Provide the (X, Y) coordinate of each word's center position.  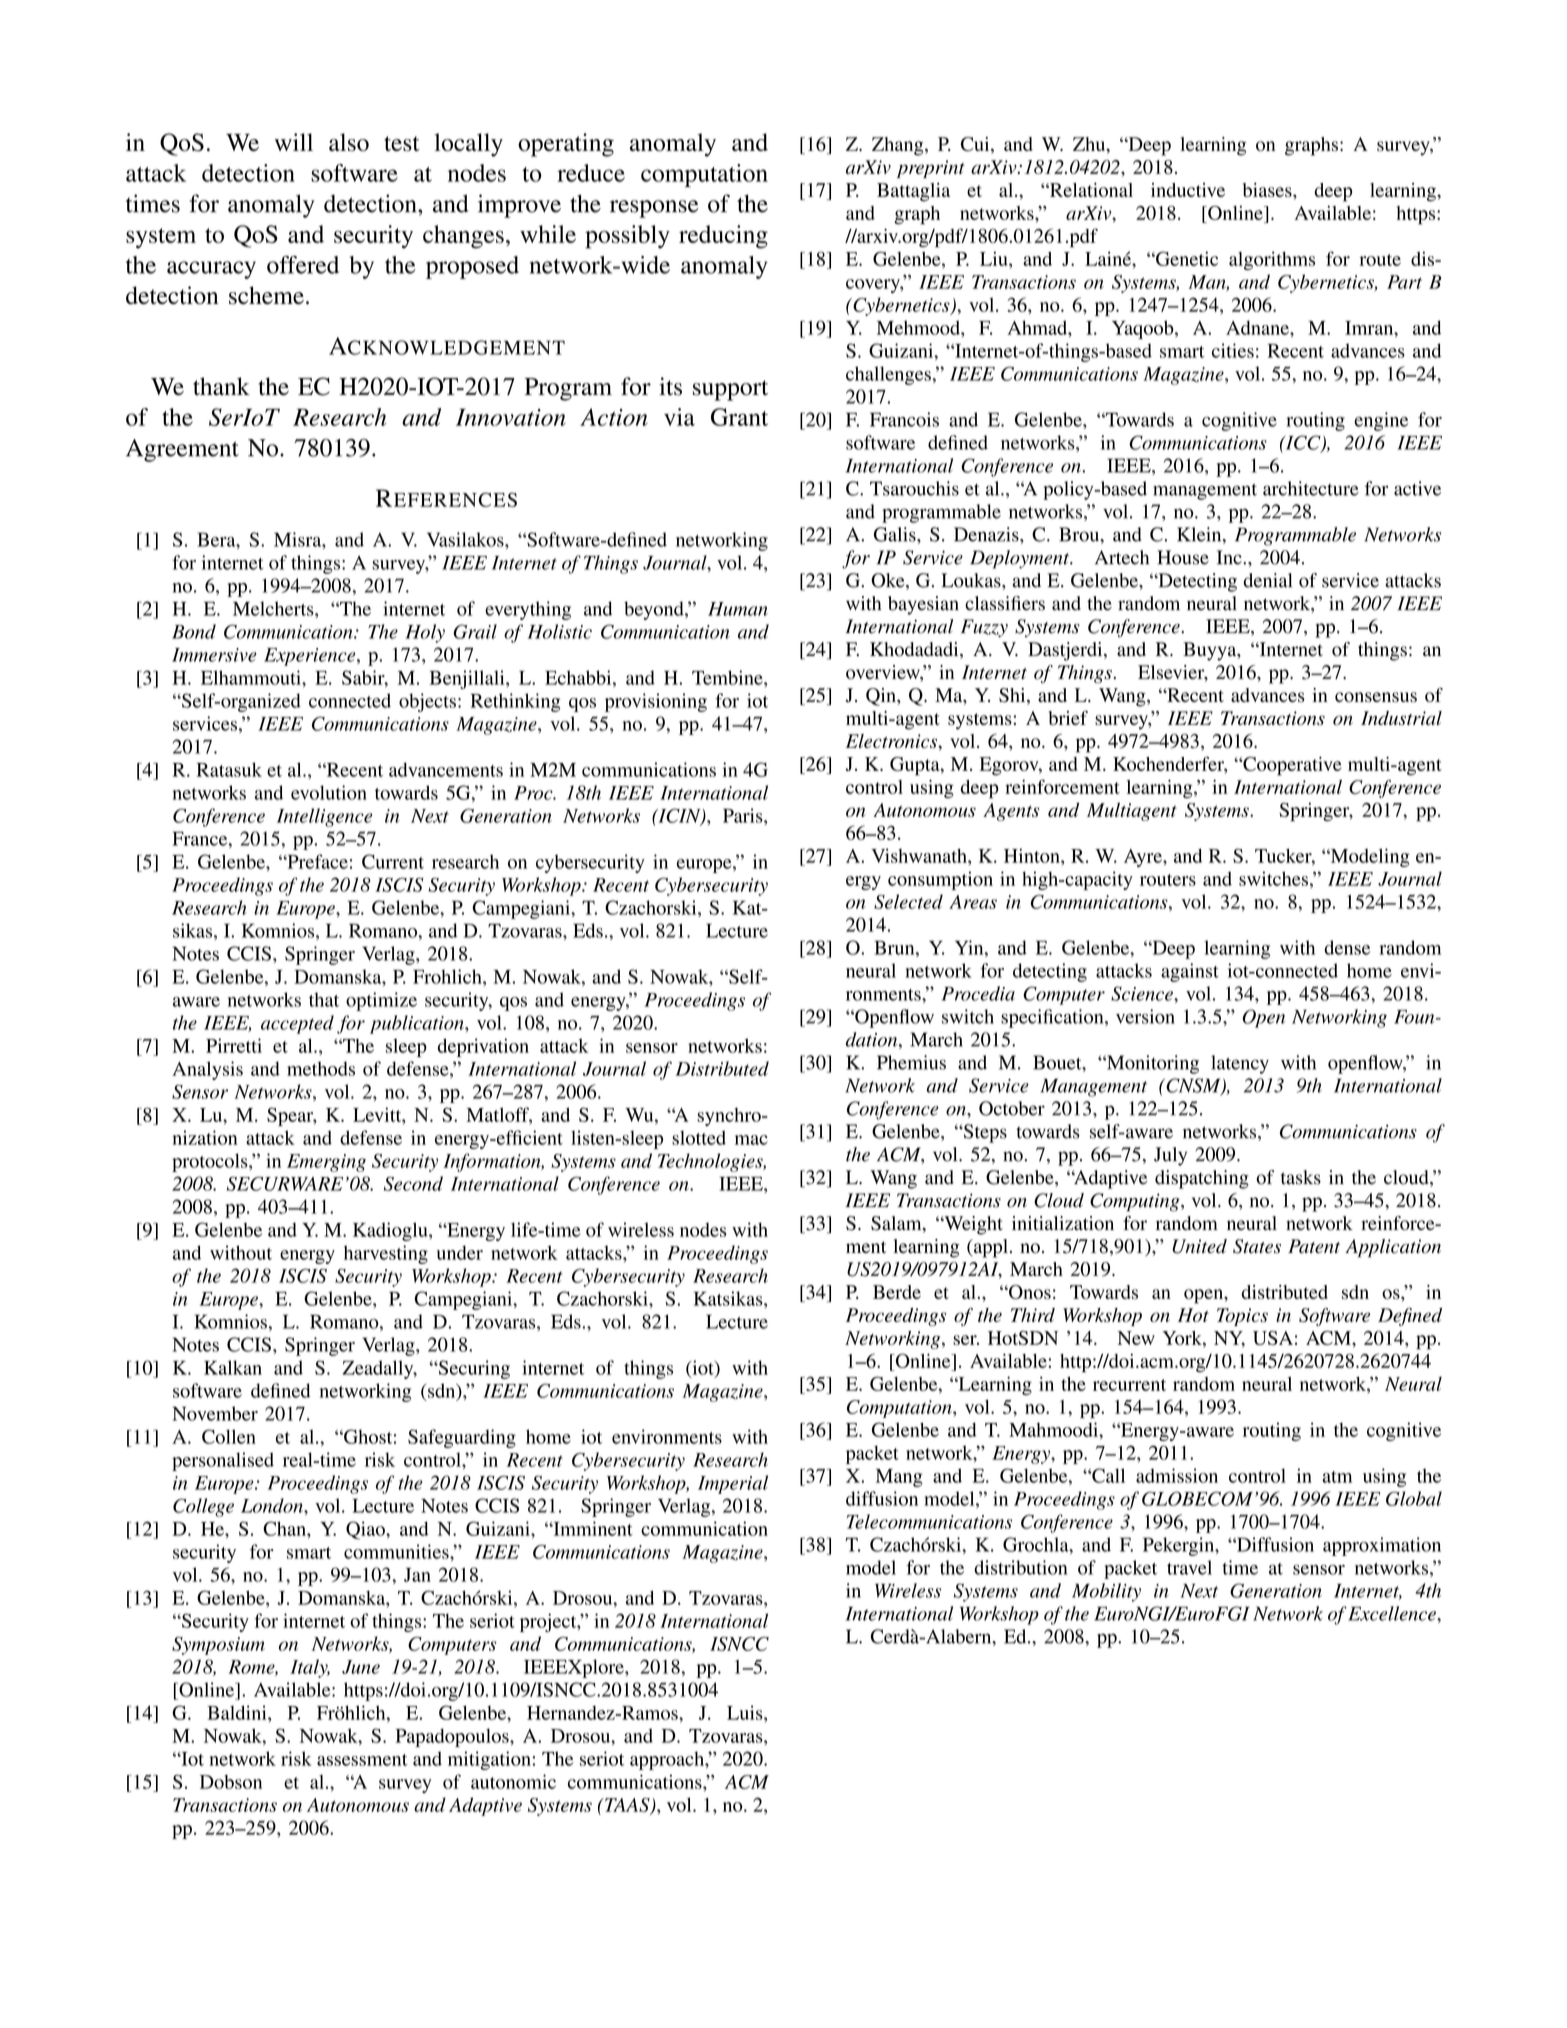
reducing (723, 237)
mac (751, 1140)
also (349, 142)
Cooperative (1291, 766)
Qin (882, 697)
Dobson (231, 1782)
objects (427, 702)
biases (1268, 190)
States (1257, 1246)
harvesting (386, 1254)
